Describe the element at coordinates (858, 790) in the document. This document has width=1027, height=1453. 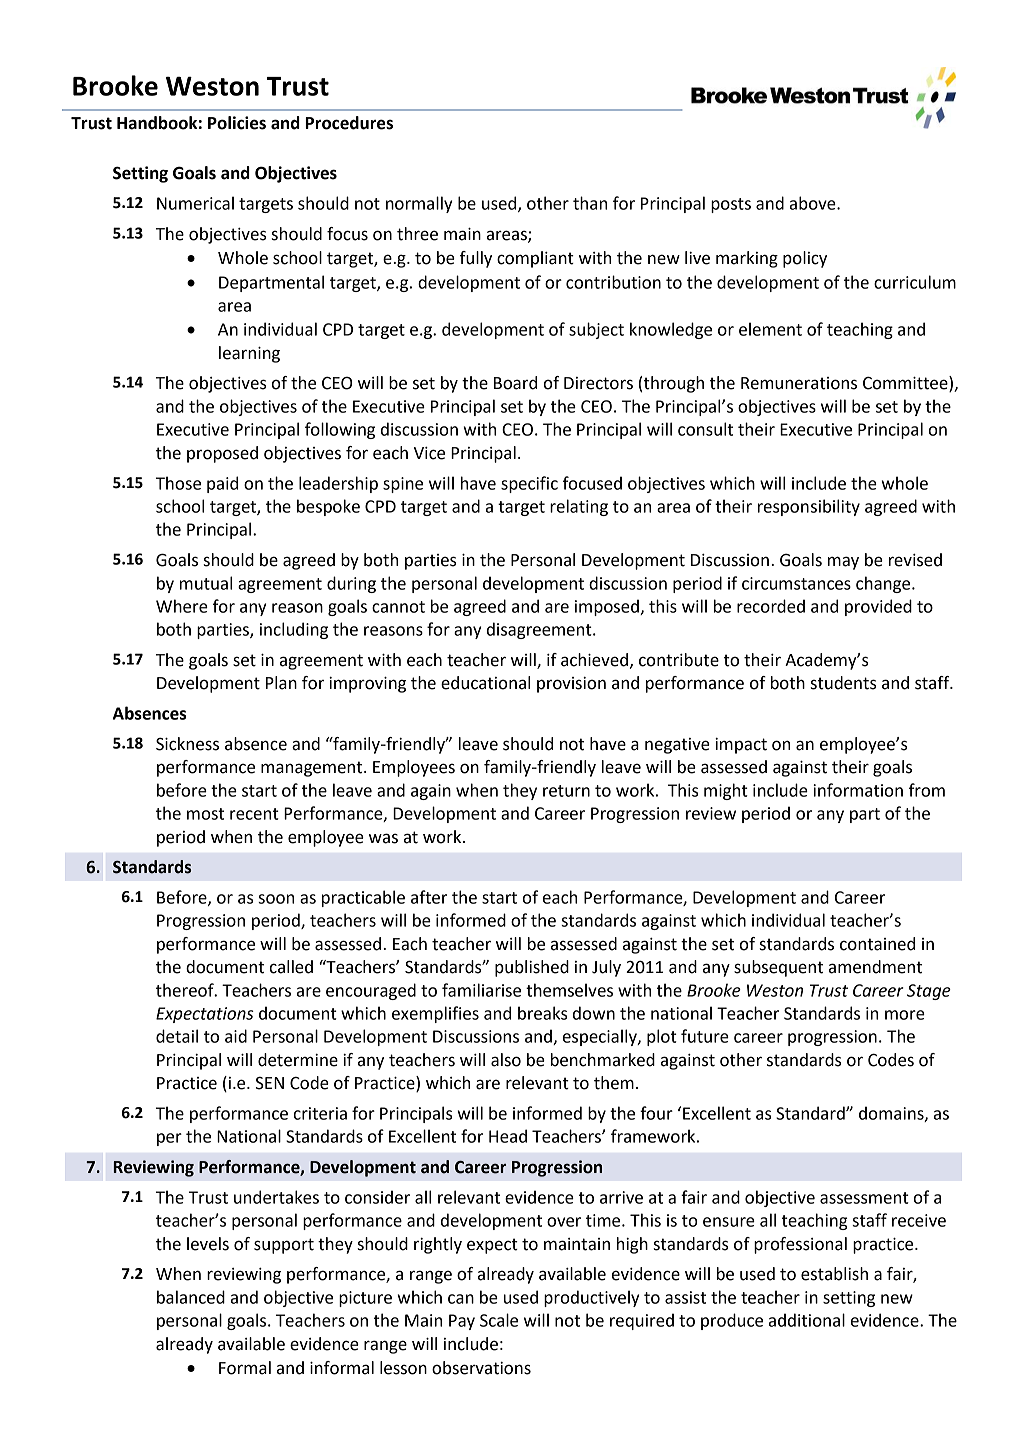
I see `information` at that location.
